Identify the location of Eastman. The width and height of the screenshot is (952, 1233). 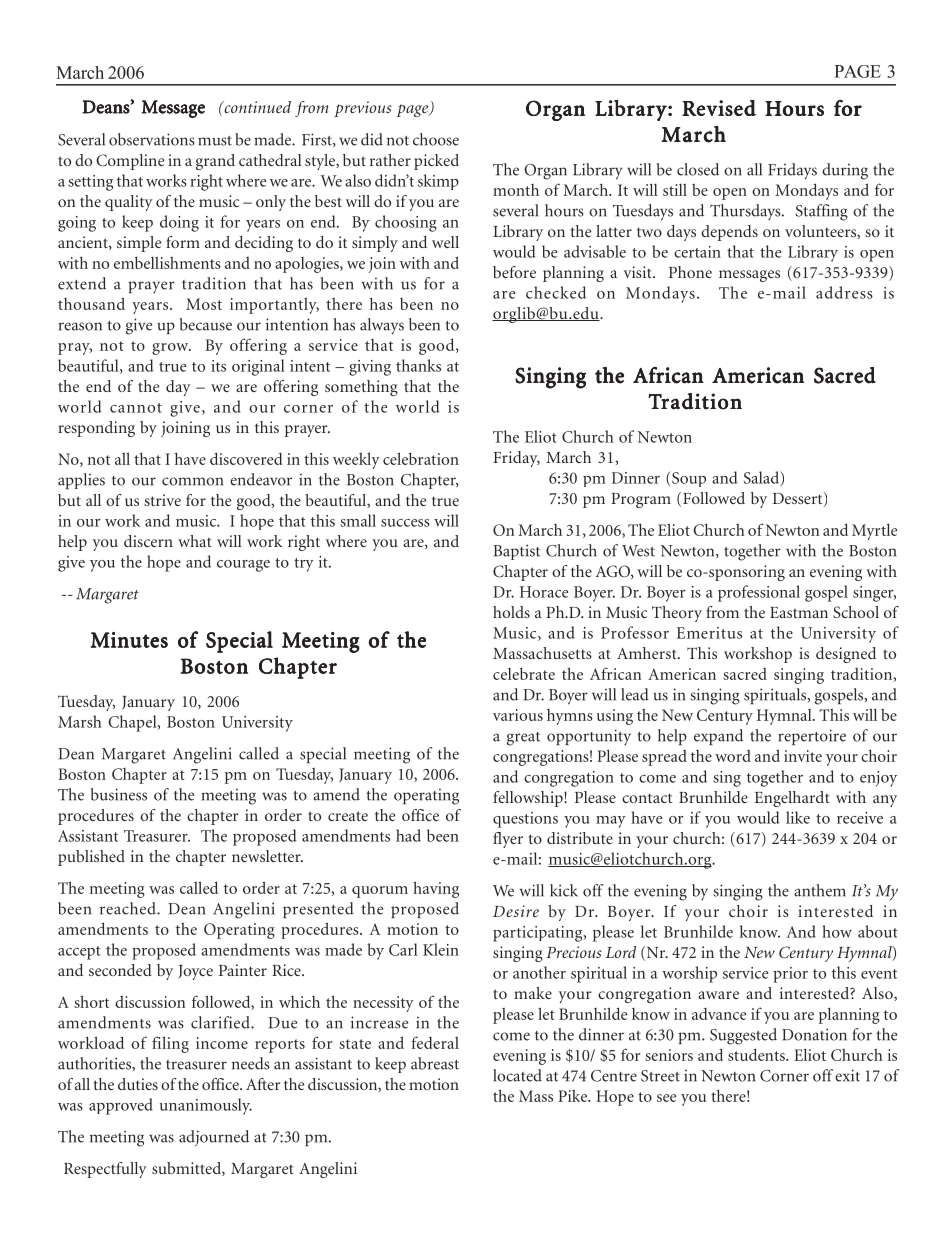
(799, 612).
